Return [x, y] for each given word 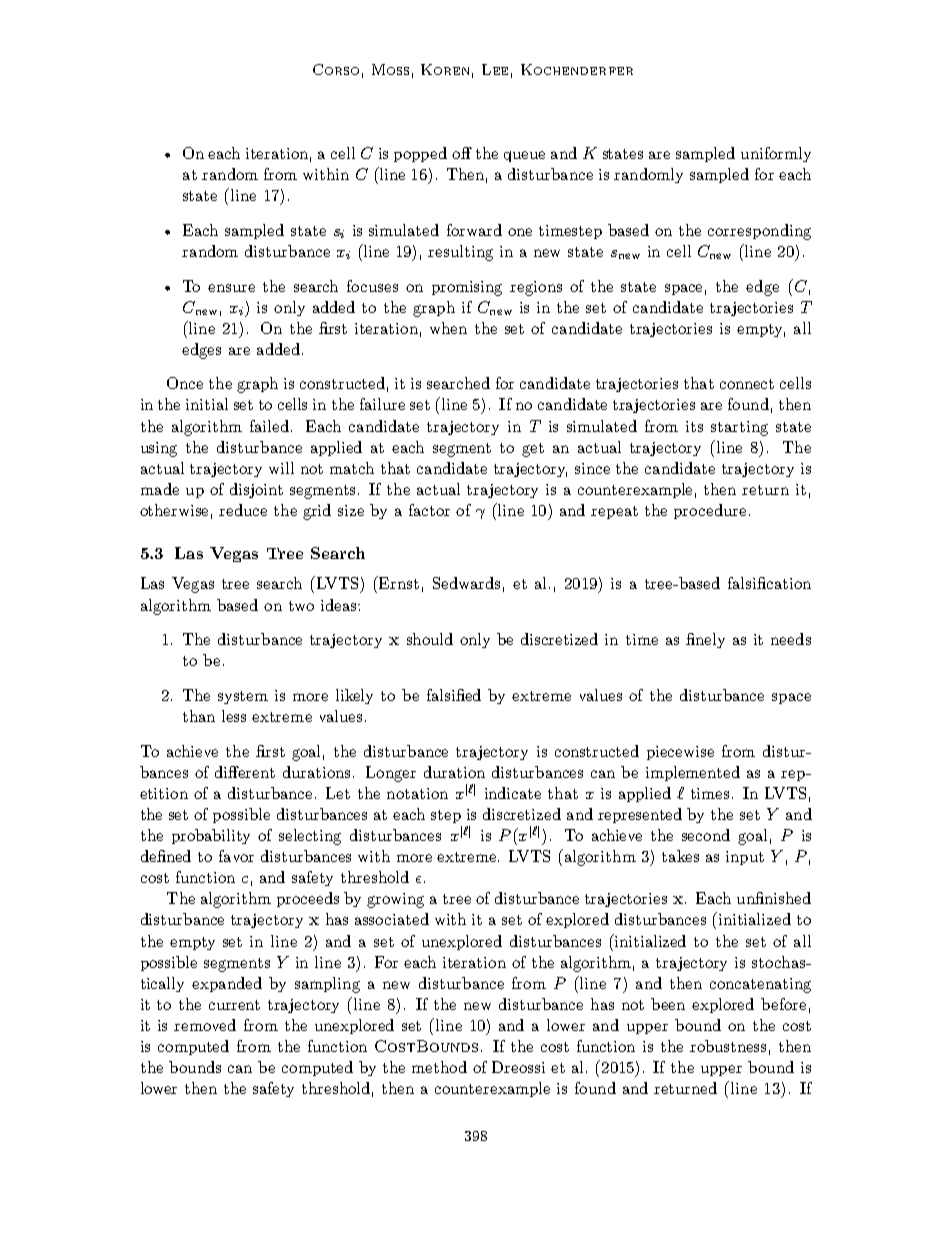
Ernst [398, 582]
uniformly [776, 154]
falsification [769, 583]
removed [205, 1025]
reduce [243, 510]
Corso [336, 69]
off [462, 153]
